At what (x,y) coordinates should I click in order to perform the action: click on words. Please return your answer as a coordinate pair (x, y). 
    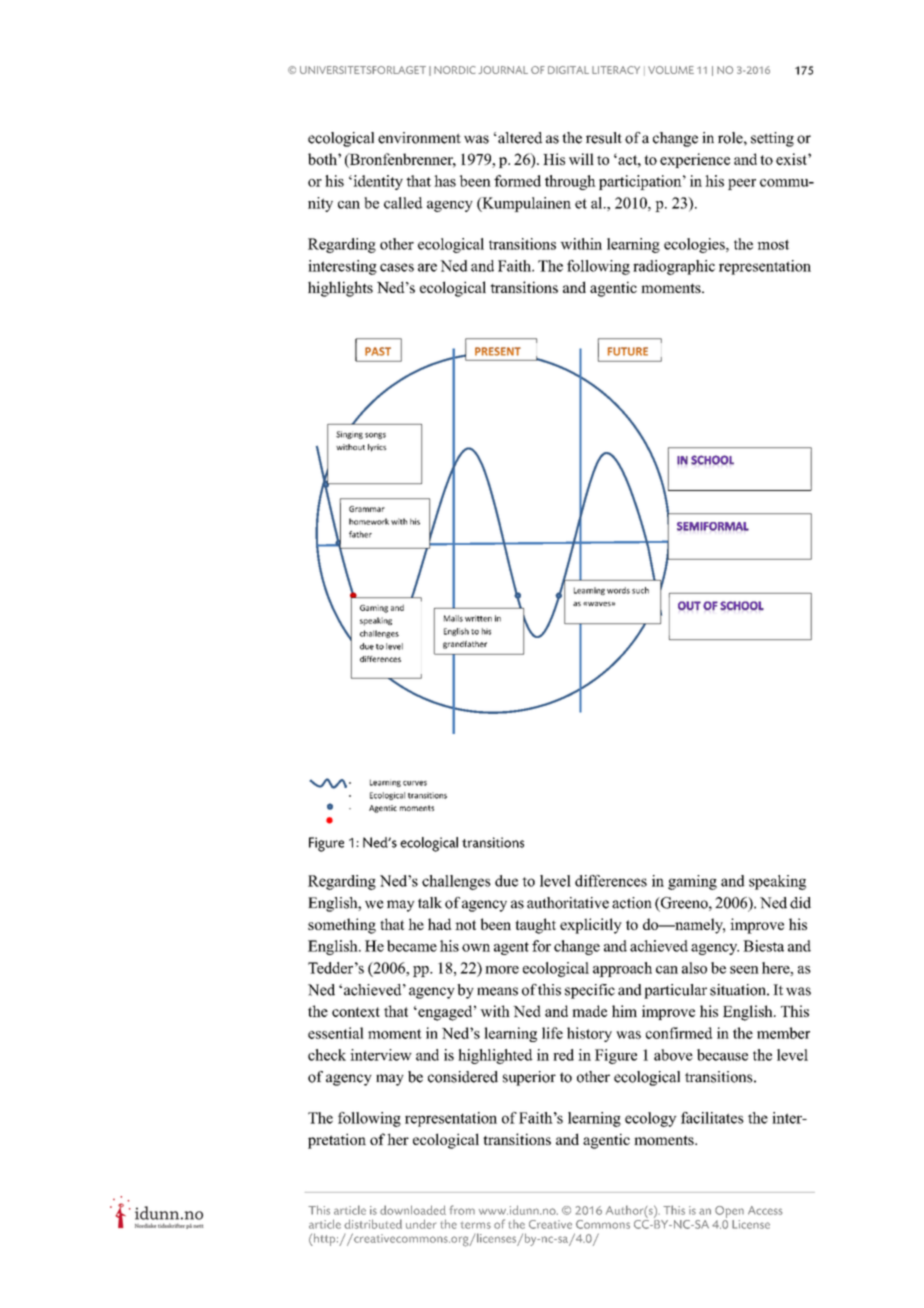
    Looking at the image, I should click on (618, 590).
